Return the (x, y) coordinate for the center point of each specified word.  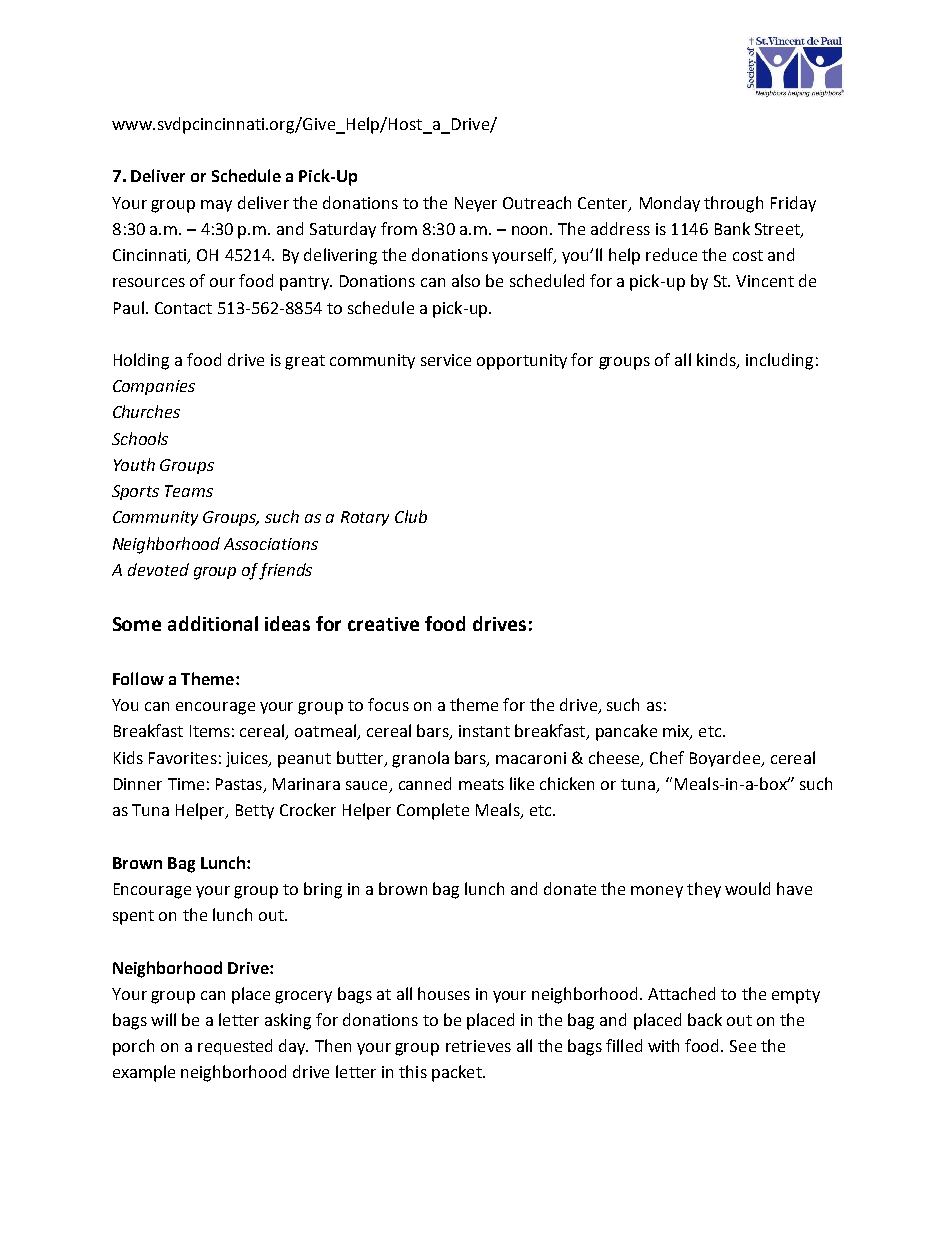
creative (383, 624)
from (399, 228)
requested (235, 1047)
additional (213, 623)
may (216, 206)
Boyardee (726, 759)
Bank (732, 228)
